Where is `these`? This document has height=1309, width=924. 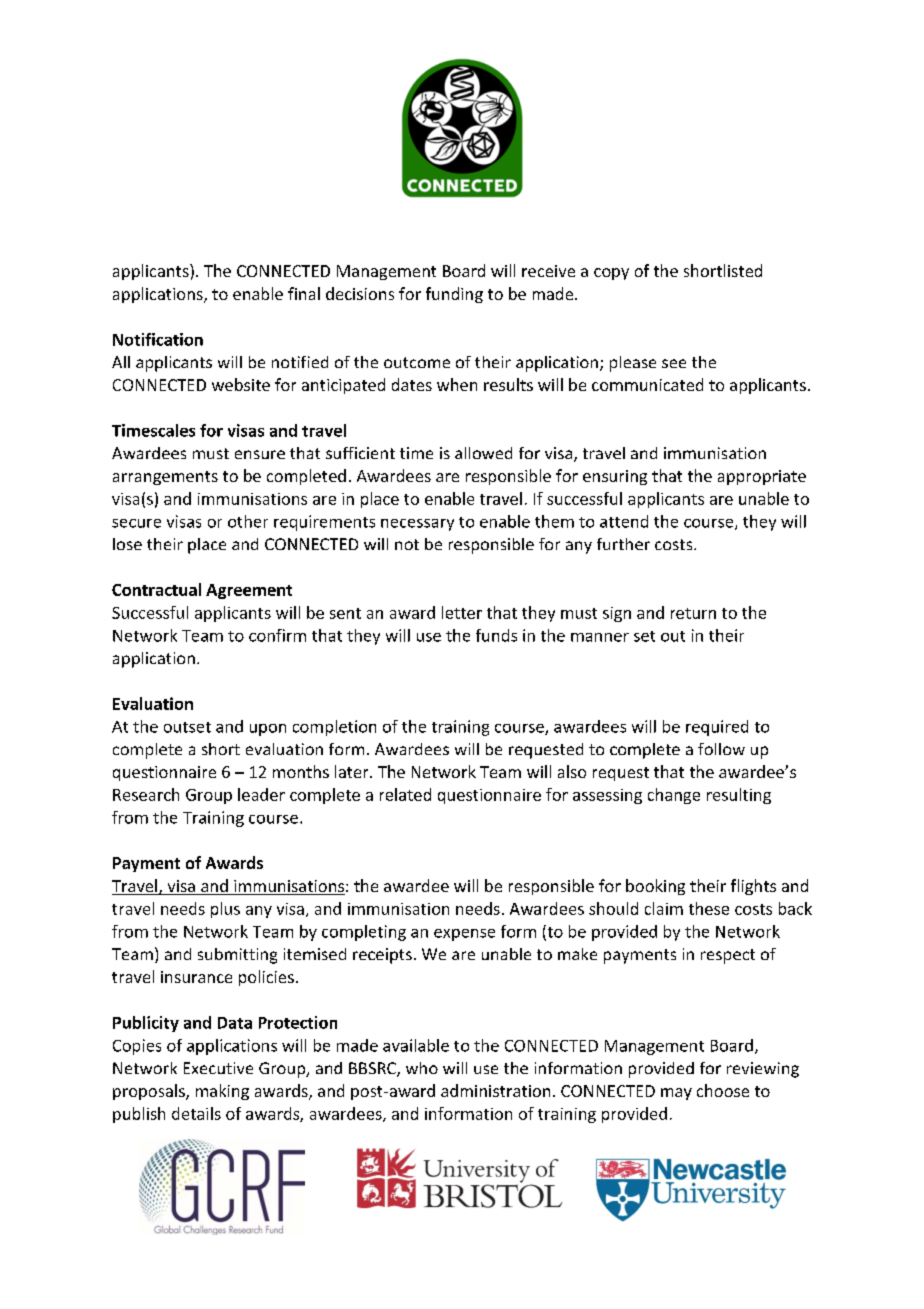 these is located at coordinates (709, 908).
